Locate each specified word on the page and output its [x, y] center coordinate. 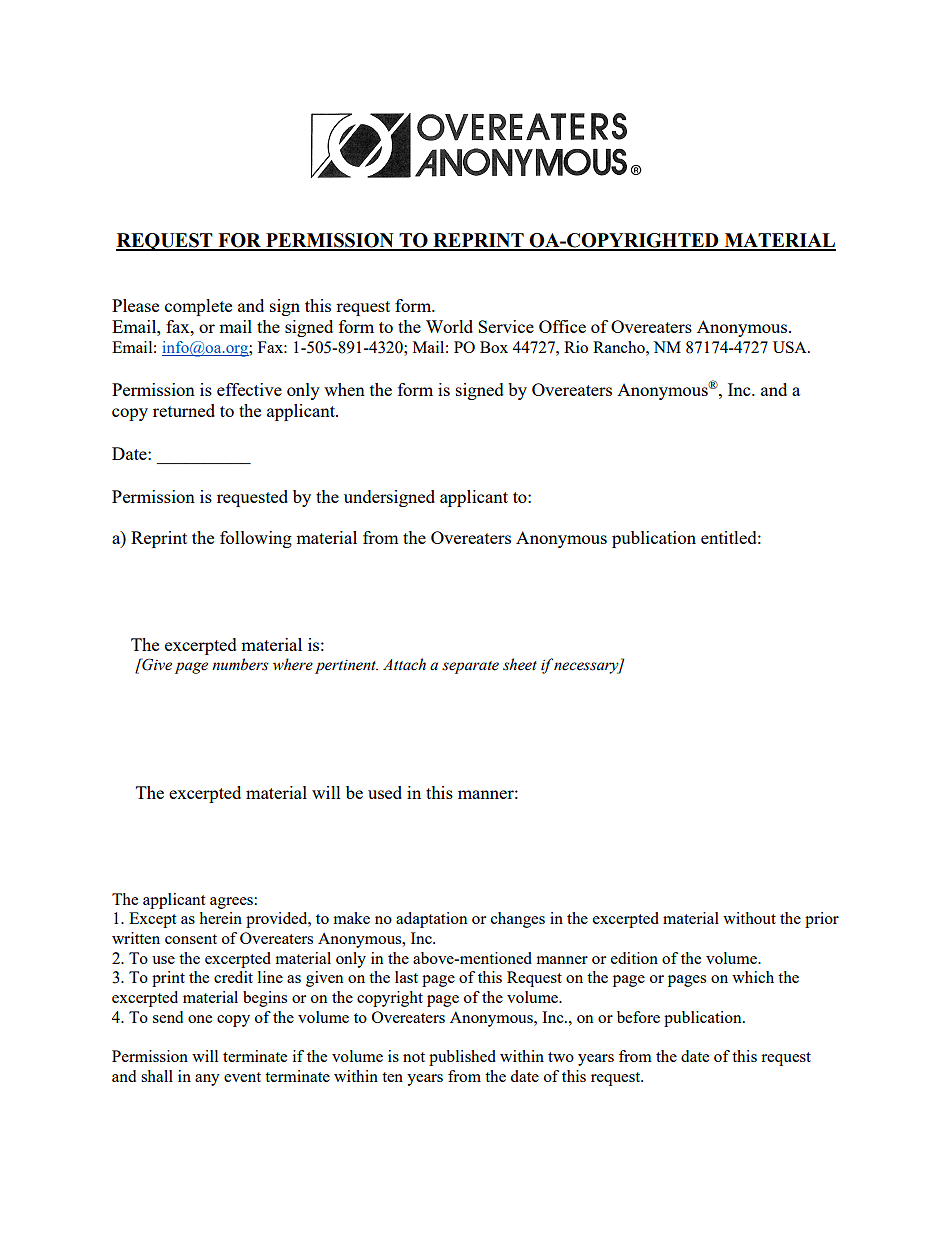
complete [198, 307]
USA [791, 347]
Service [506, 326]
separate [470, 667]
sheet [520, 664]
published [462, 1058]
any [207, 1080]
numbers [240, 664]
